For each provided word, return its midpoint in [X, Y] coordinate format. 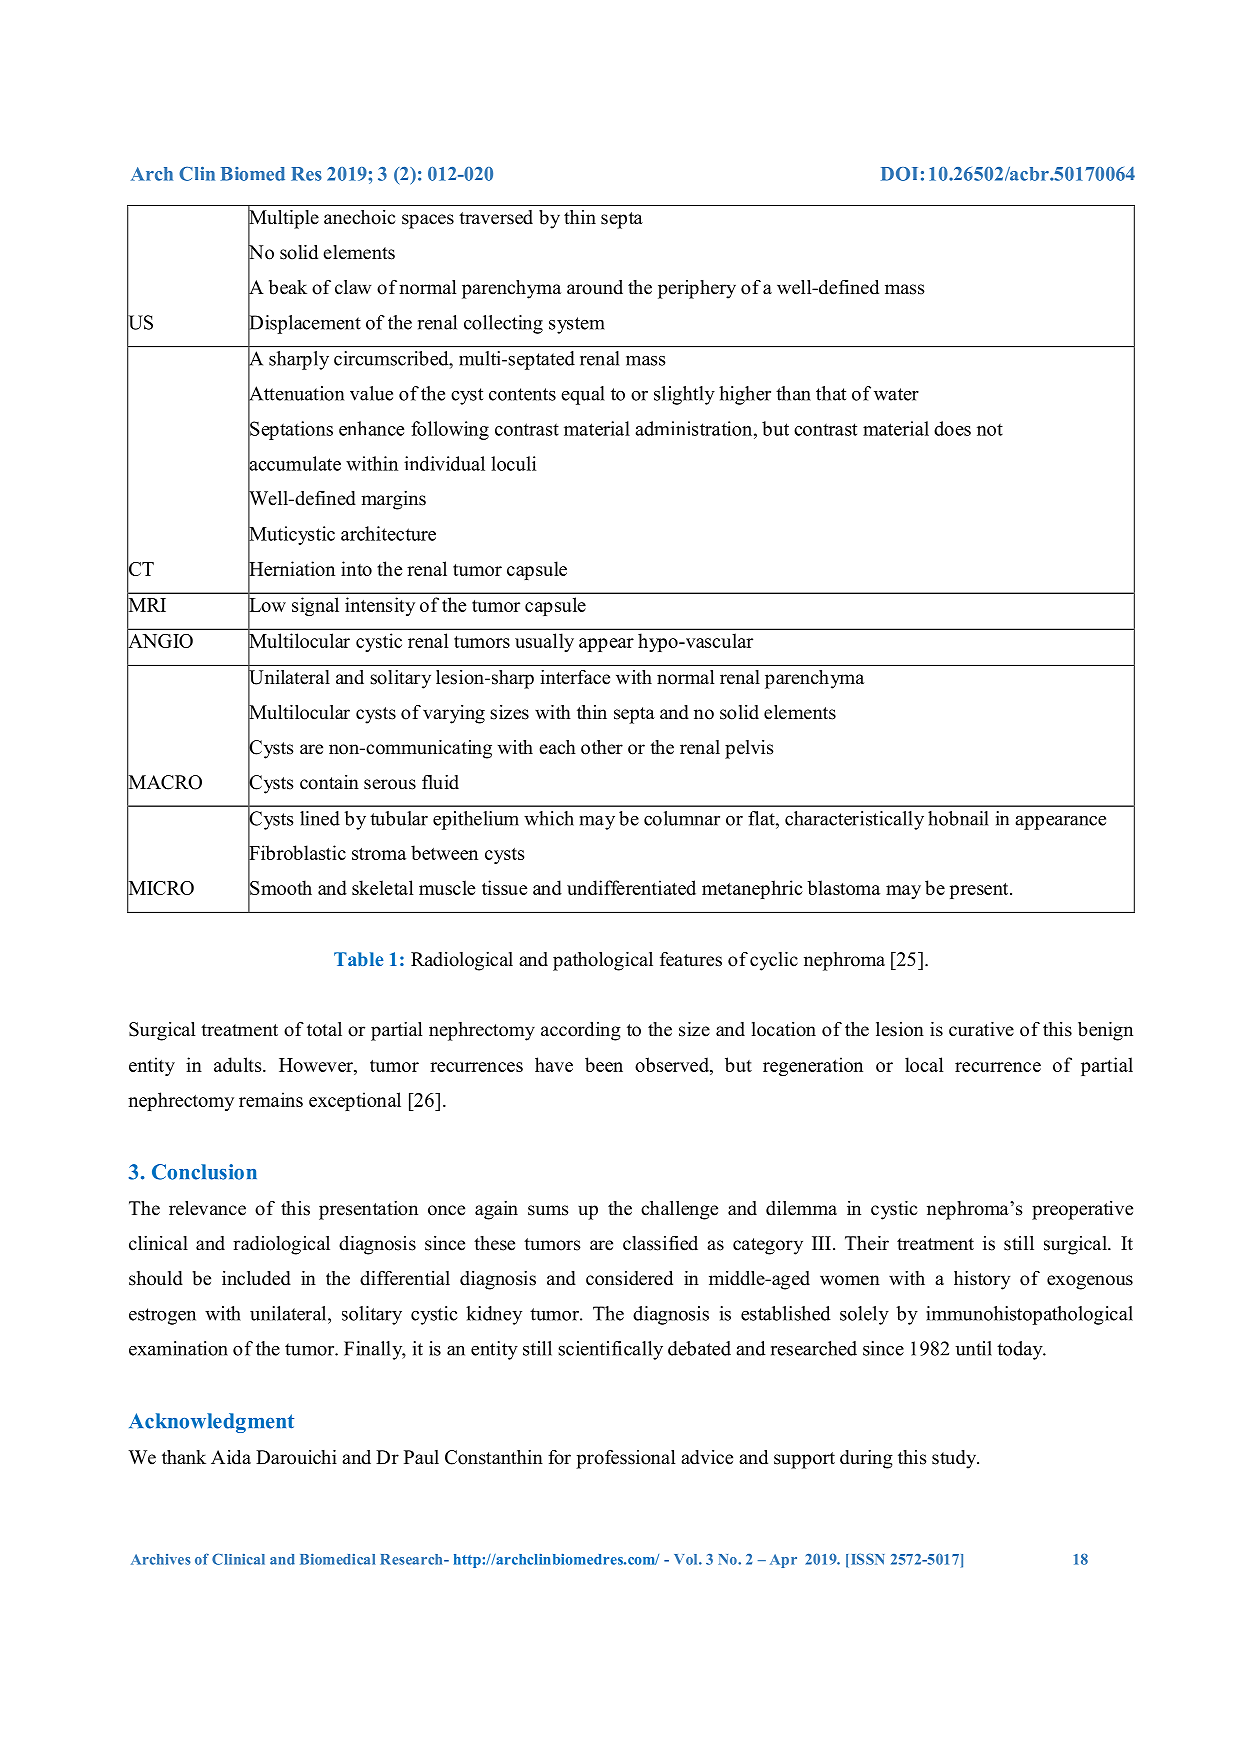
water [896, 394]
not [990, 429]
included [256, 1278]
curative [981, 1029]
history [982, 1280]
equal [583, 395]
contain [329, 782]
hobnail [958, 818]
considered [629, 1278]
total [324, 1029]
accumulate [294, 463]
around [595, 287]
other [602, 747]
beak [288, 287]
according [581, 1031]
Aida [231, 1457]
